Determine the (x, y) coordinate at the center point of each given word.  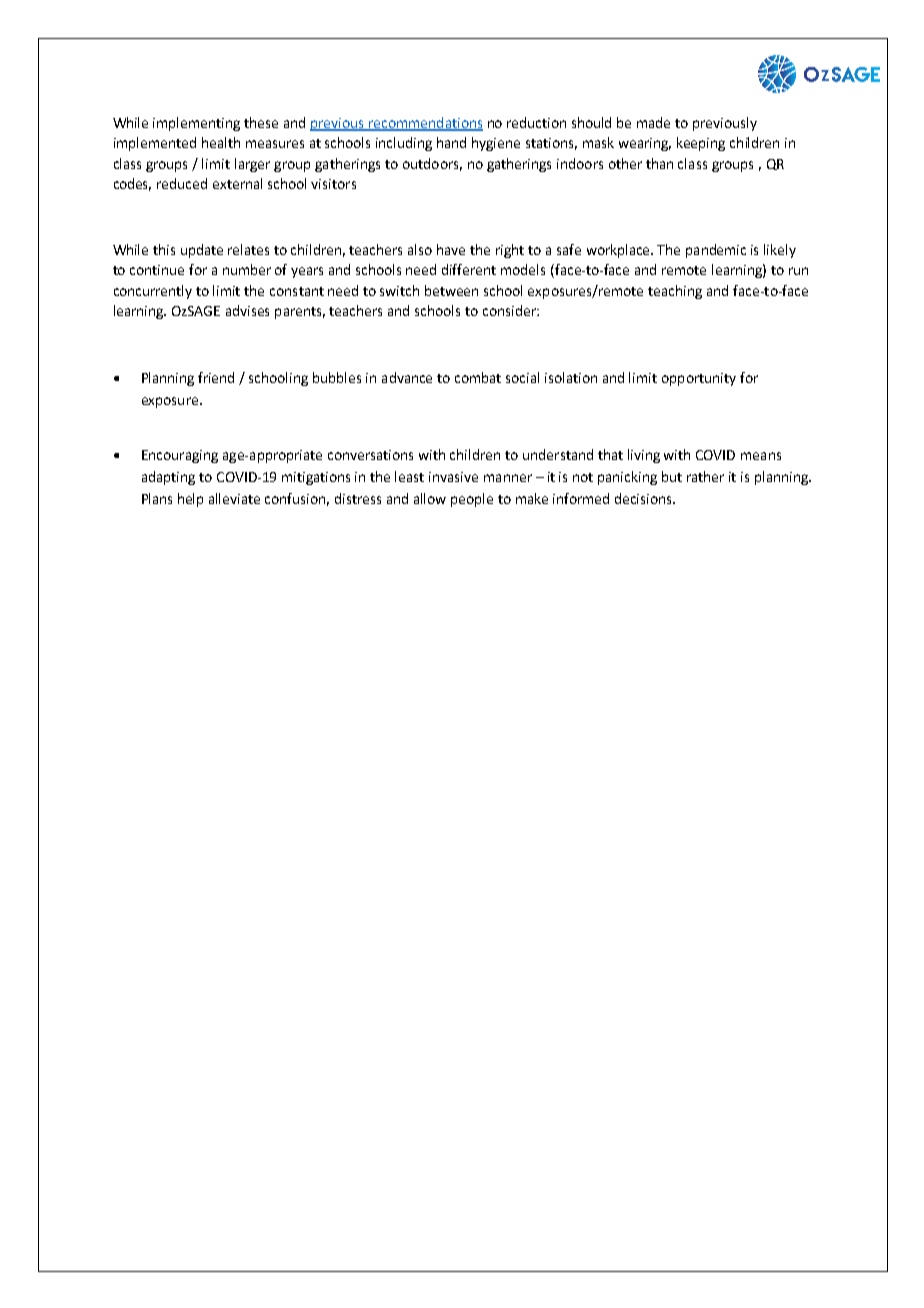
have (451, 249)
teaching (675, 292)
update (202, 251)
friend (216, 377)
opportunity (699, 379)
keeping (701, 144)
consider (510, 310)
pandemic (716, 251)
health (221, 142)
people (472, 500)
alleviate (234, 498)
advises (247, 310)
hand (451, 142)
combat (478, 377)
